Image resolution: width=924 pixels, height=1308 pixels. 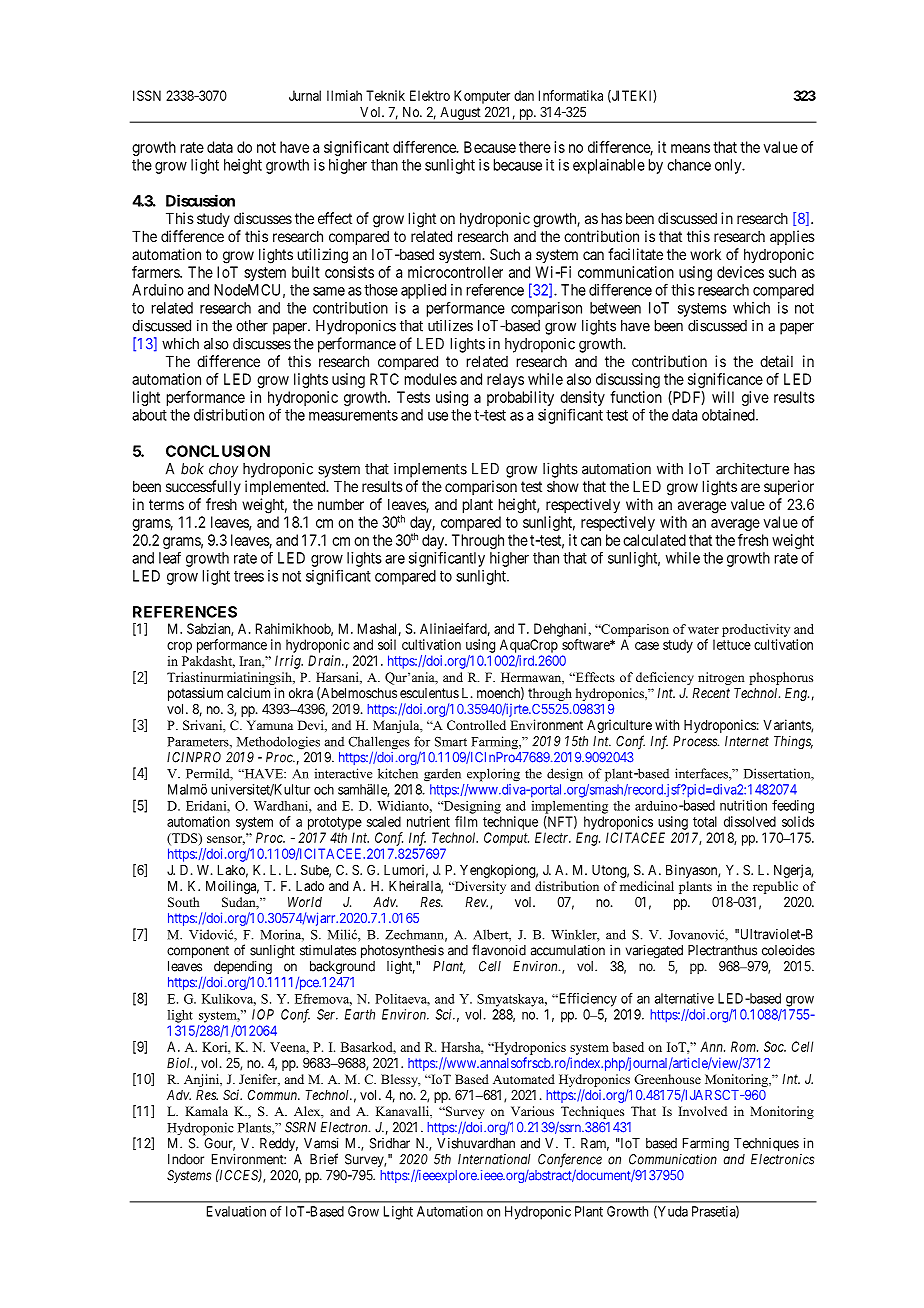 I want to click on relays, so click(x=505, y=380).
